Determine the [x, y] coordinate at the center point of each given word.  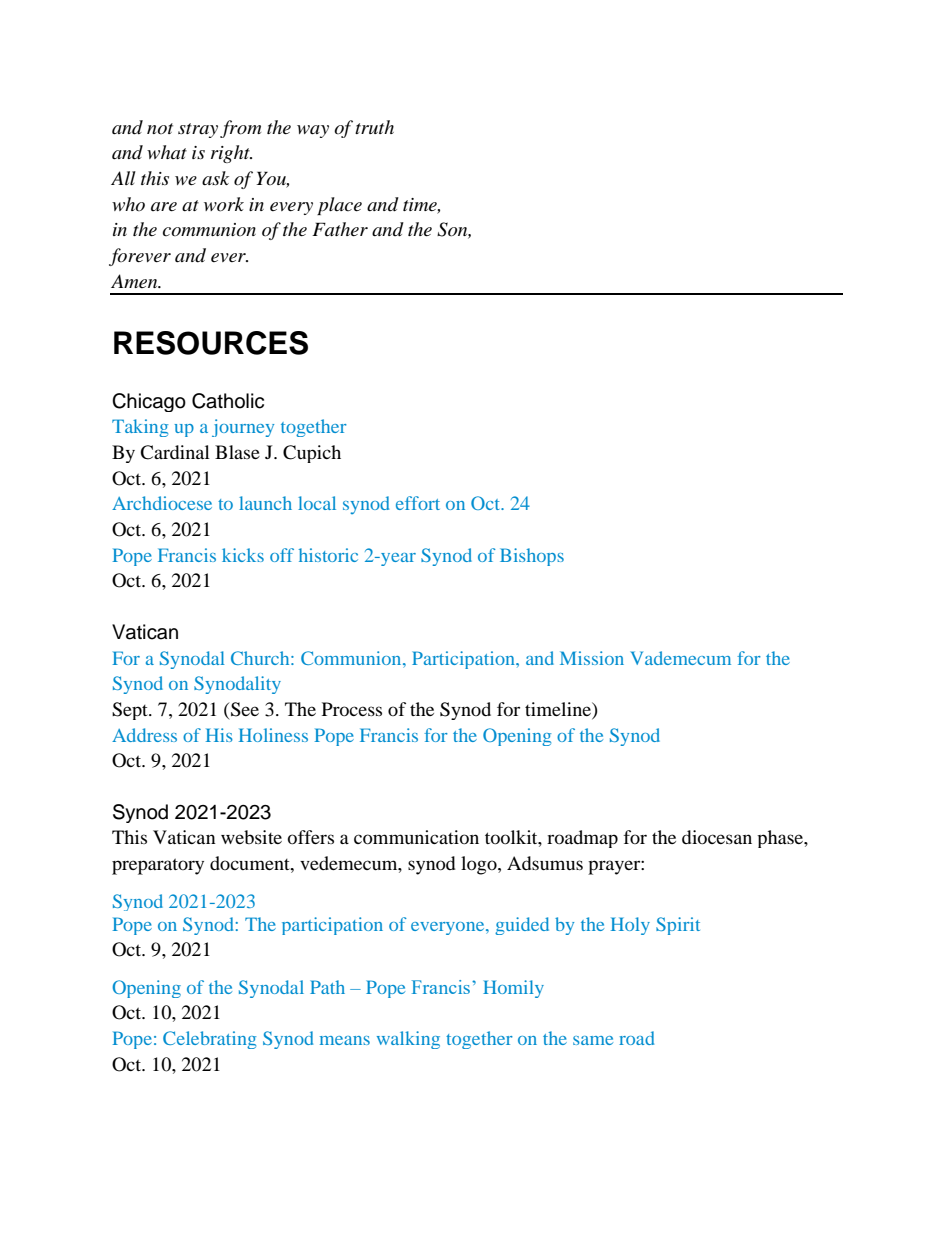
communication [416, 837]
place [339, 206]
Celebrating [209, 1040]
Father [340, 229]
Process [352, 709]
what [167, 152]
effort [418, 503]
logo [480, 865]
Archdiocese [162, 503]
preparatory [158, 866]
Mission [592, 658]
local [317, 503]
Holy [630, 926]
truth [374, 127]
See [245, 709]
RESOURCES [211, 343]
